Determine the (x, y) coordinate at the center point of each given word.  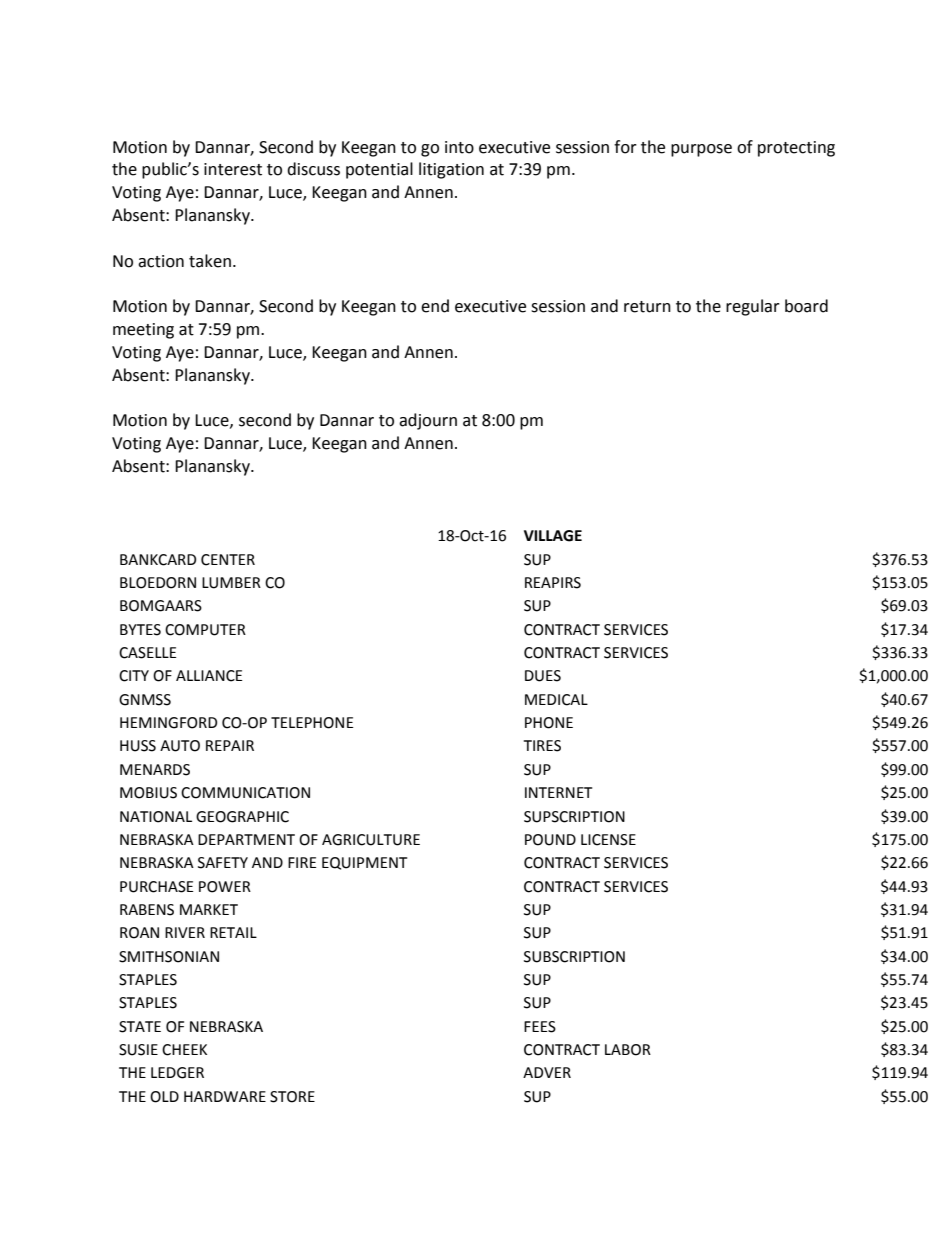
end (435, 306)
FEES (540, 1027)
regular (753, 307)
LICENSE (608, 840)
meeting (143, 331)
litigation (451, 170)
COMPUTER (205, 630)
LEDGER (177, 1073)
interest (233, 169)
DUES (543, 676)
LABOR (628, 1050)
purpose (701, 150)
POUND (550, 840)
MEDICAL (556, 700)
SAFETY (223, 863)
